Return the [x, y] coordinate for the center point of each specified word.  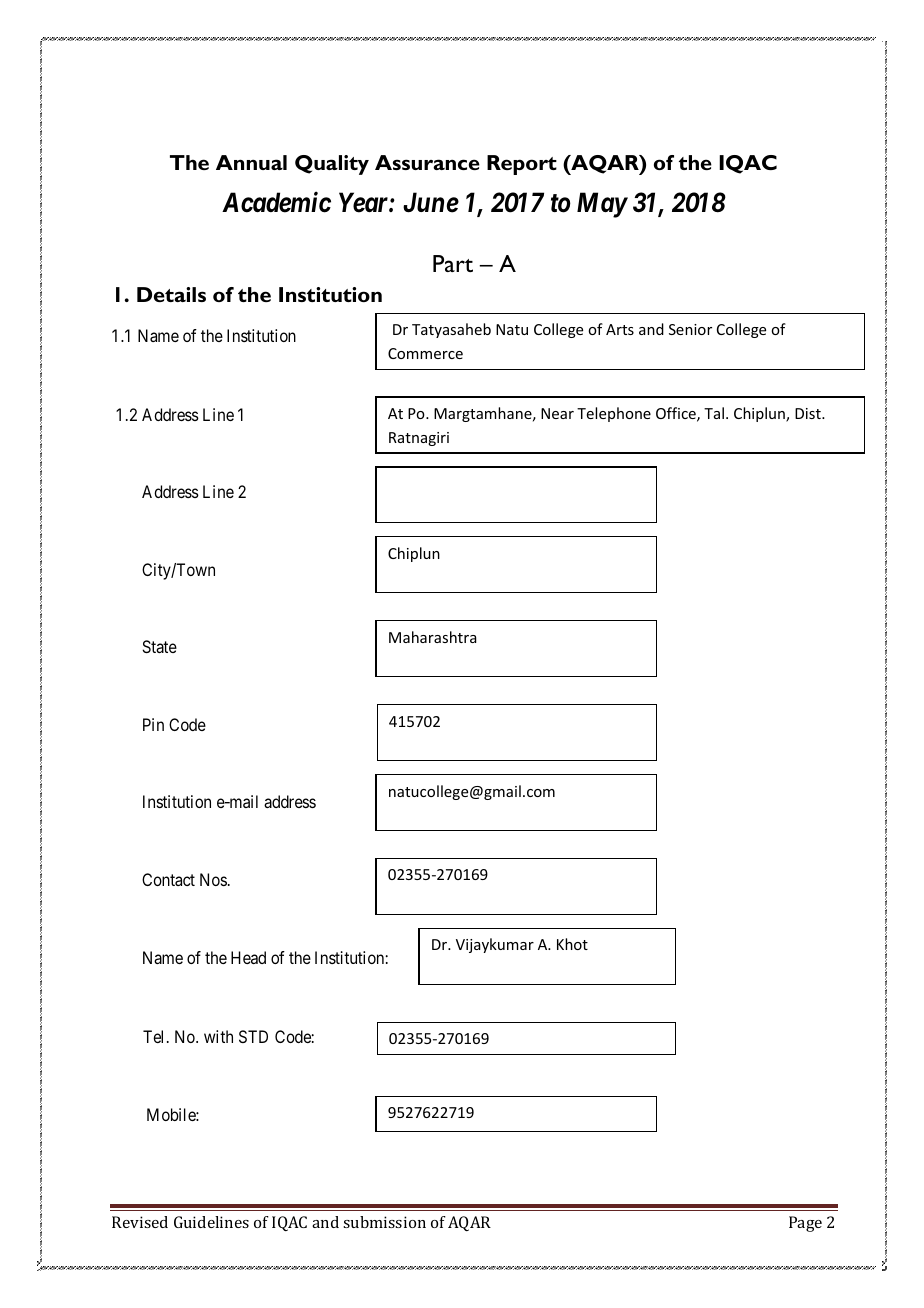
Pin [153, 724]
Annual [251, 162]
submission [384, 1222]
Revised [140, 1222]
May [602, 205]
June [431, 202]
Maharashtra [433, 637]
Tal [714, 413]
